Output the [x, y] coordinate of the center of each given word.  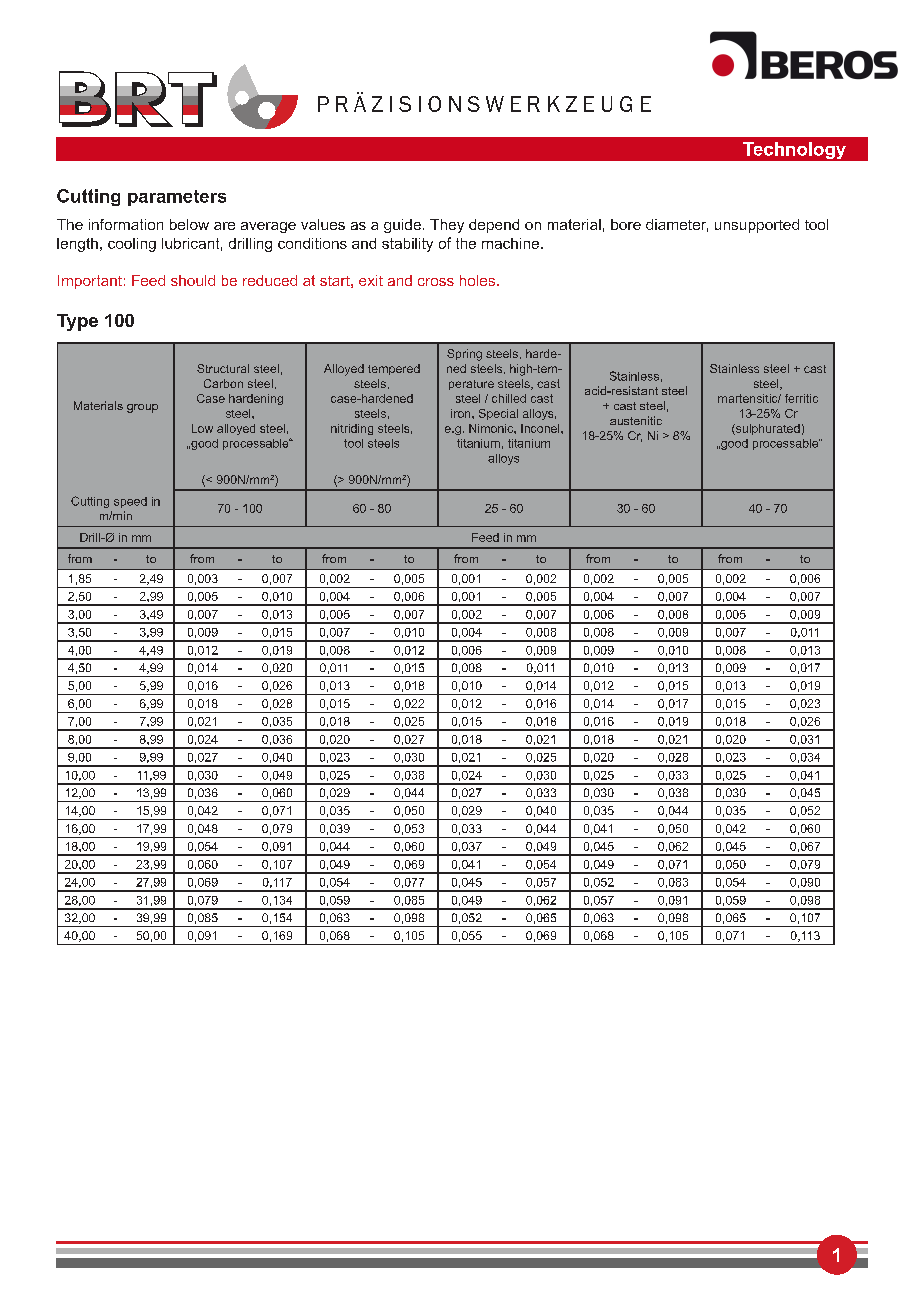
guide [402, 226]
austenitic [636, 420]
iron [462, 413]
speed [130, 502]
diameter [677, 225]
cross [436, 282]
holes [479, 280]
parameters [177, 198]
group [142, 408]
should [193, 280]
